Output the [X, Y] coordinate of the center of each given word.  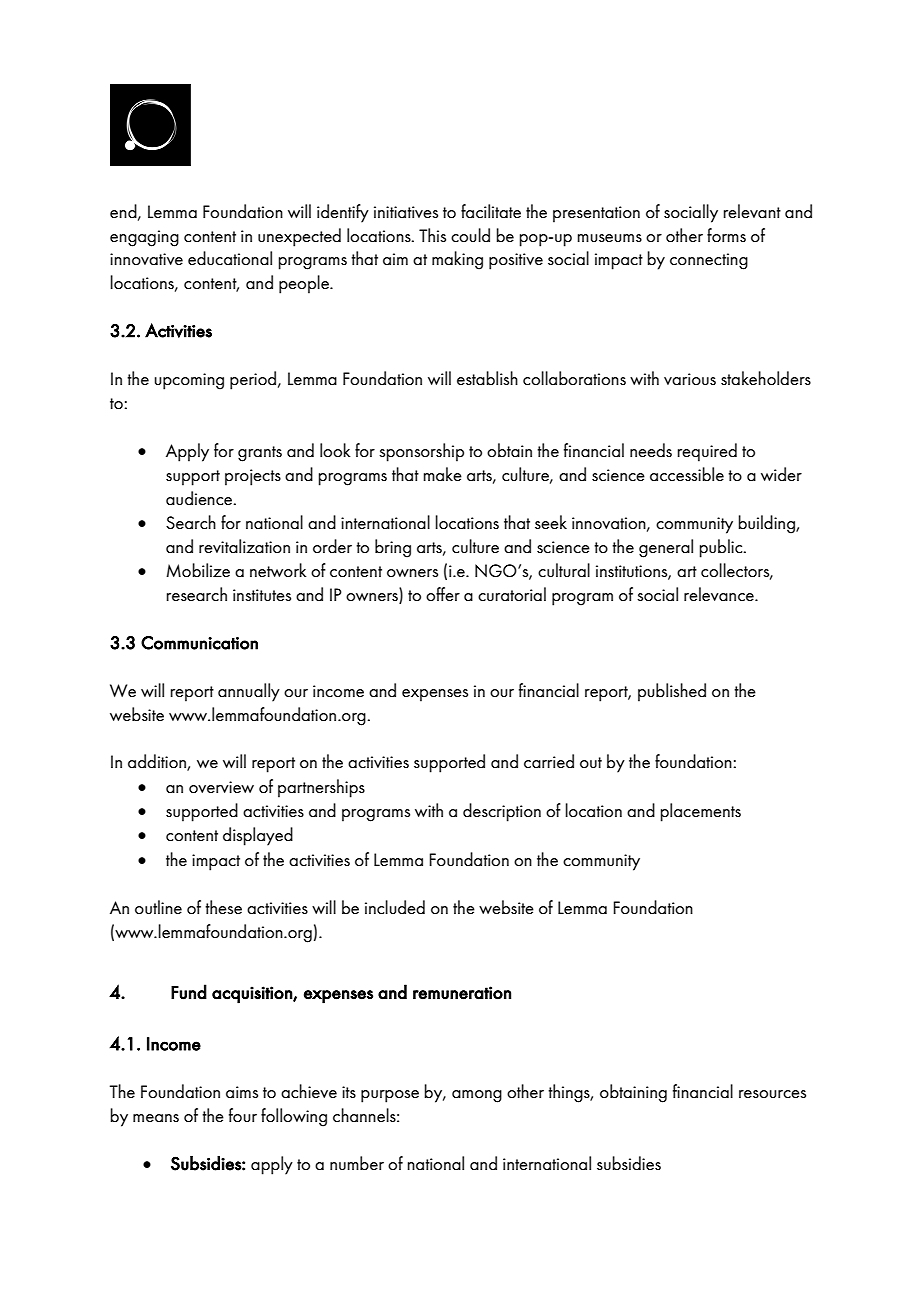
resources [772, 1094]
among [477, 1096]
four [243, 1115]
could [470, 235]
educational [230, 258]
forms [726, 235]
